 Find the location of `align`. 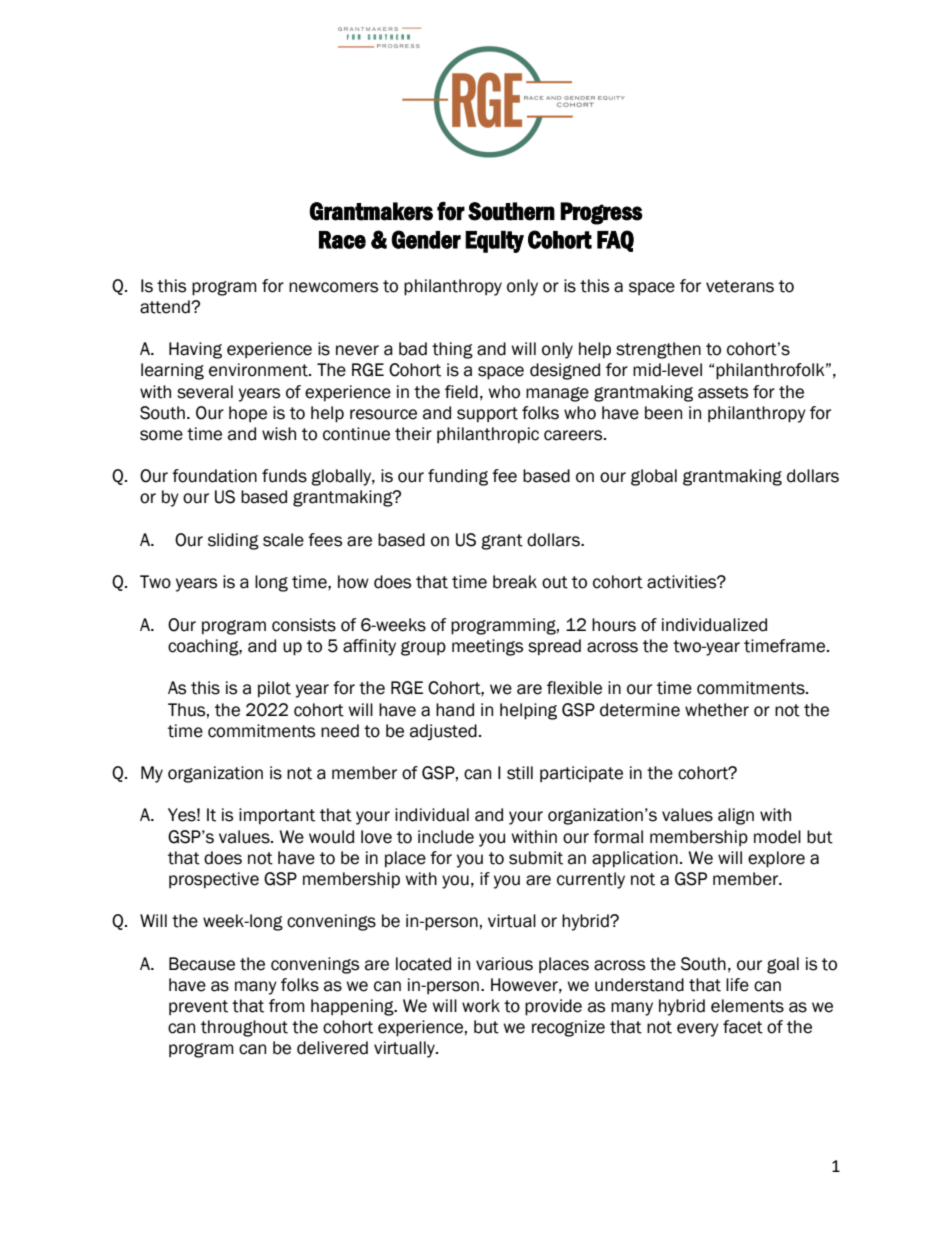

align is located at coordinates (736, 816).
